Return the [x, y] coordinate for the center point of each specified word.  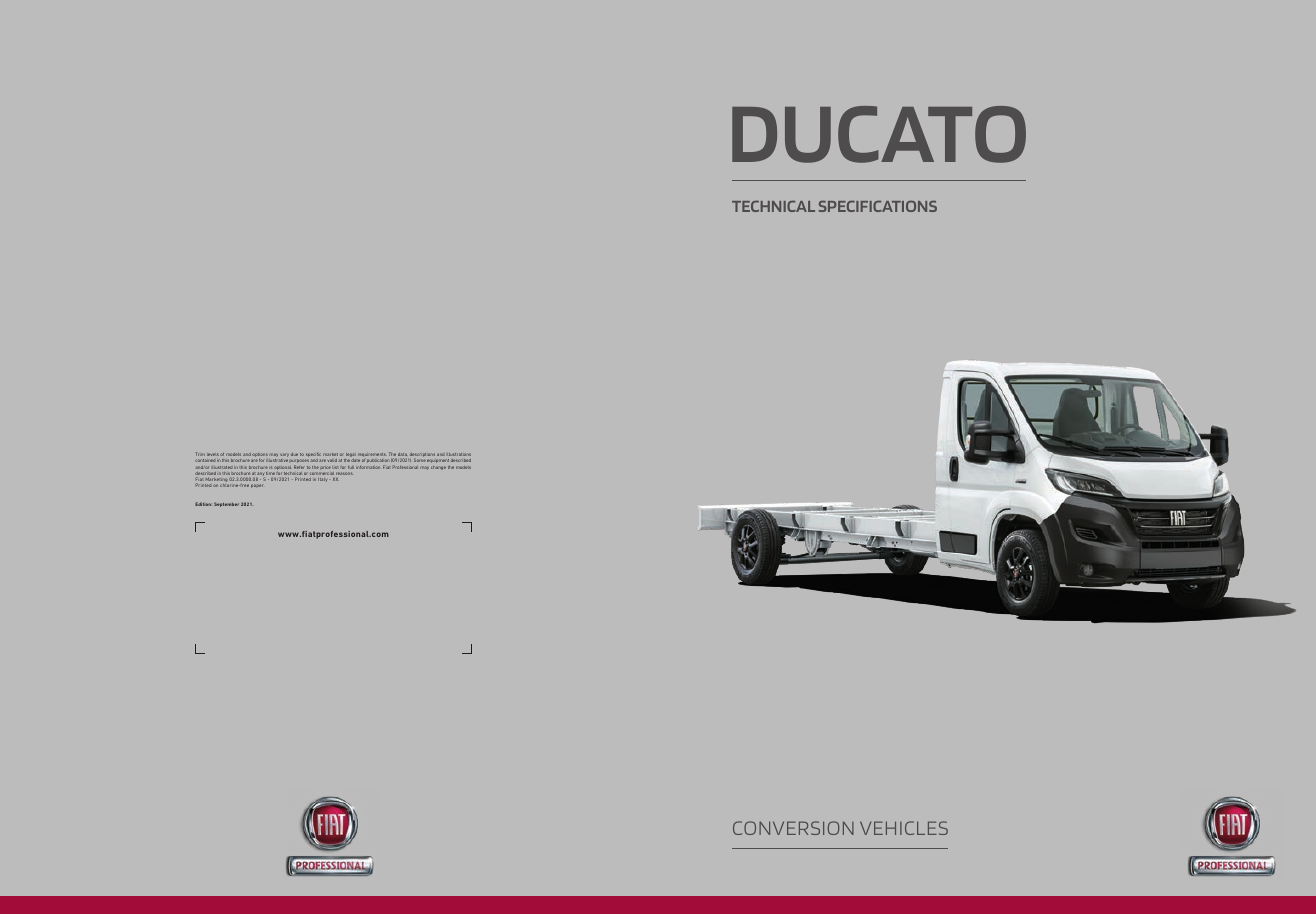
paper [257, 486]
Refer [298, 467]
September [226, 504]
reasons [344, 473]
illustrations [458, 454]
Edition [203, 504]
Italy [322, 480]
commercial [321, 474]
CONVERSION [793, 828]
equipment [438, 460]
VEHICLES [904, 828]
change [438, 468]
